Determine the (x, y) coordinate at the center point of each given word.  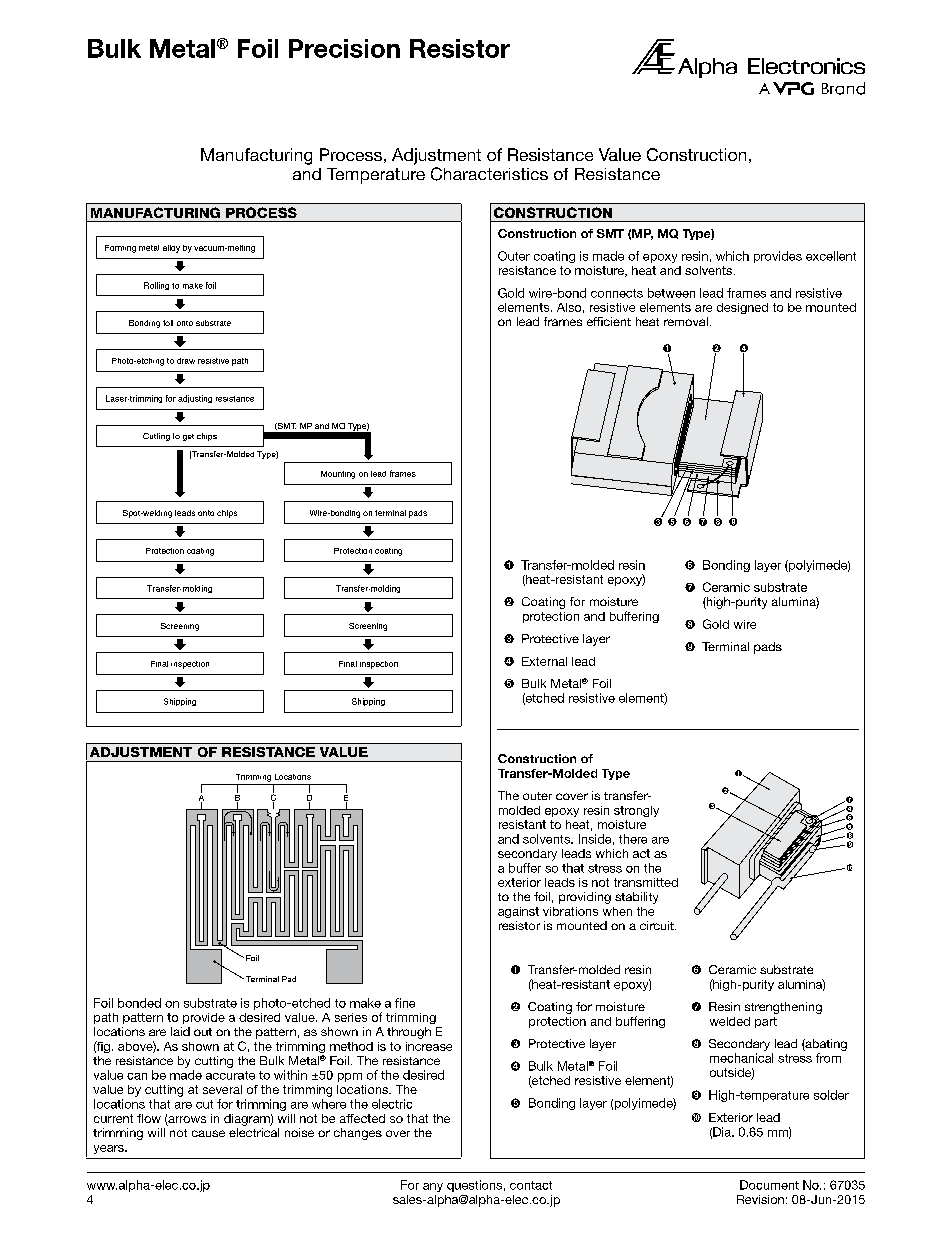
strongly (636, 811)
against (518, 912)
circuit (658, 925)
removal (686, 321)
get (188, 437)
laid (180, 1031)
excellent (831, 256)
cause (208, 1133)
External (544, 661)
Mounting (338, 475)
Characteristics (489, 174)
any (433, 1187)
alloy (171, 249)
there (633, 839)
